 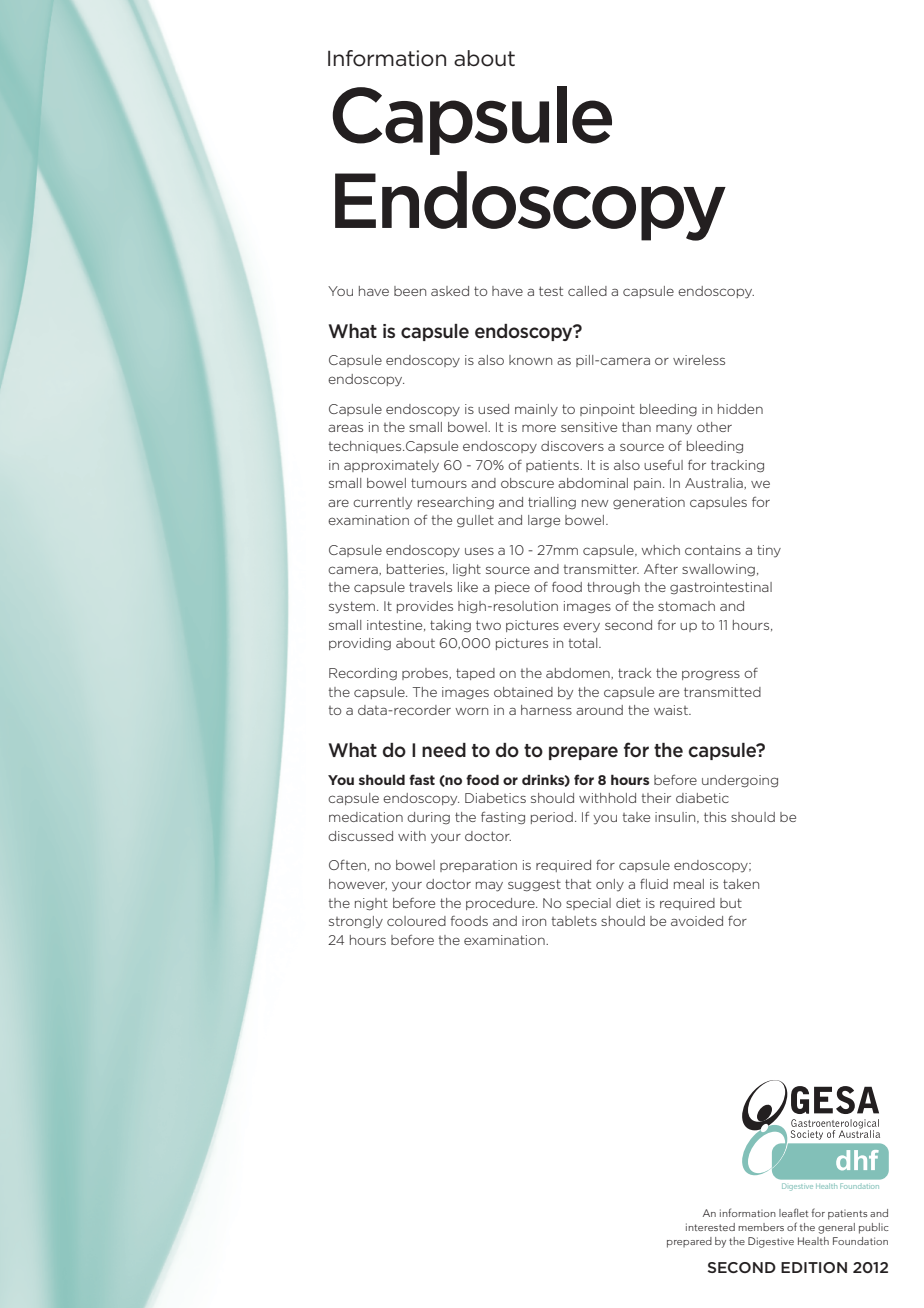 What do you see at coordinates (761, 1227) in the document?
I see `members` at bounding box center [761, 1227].
